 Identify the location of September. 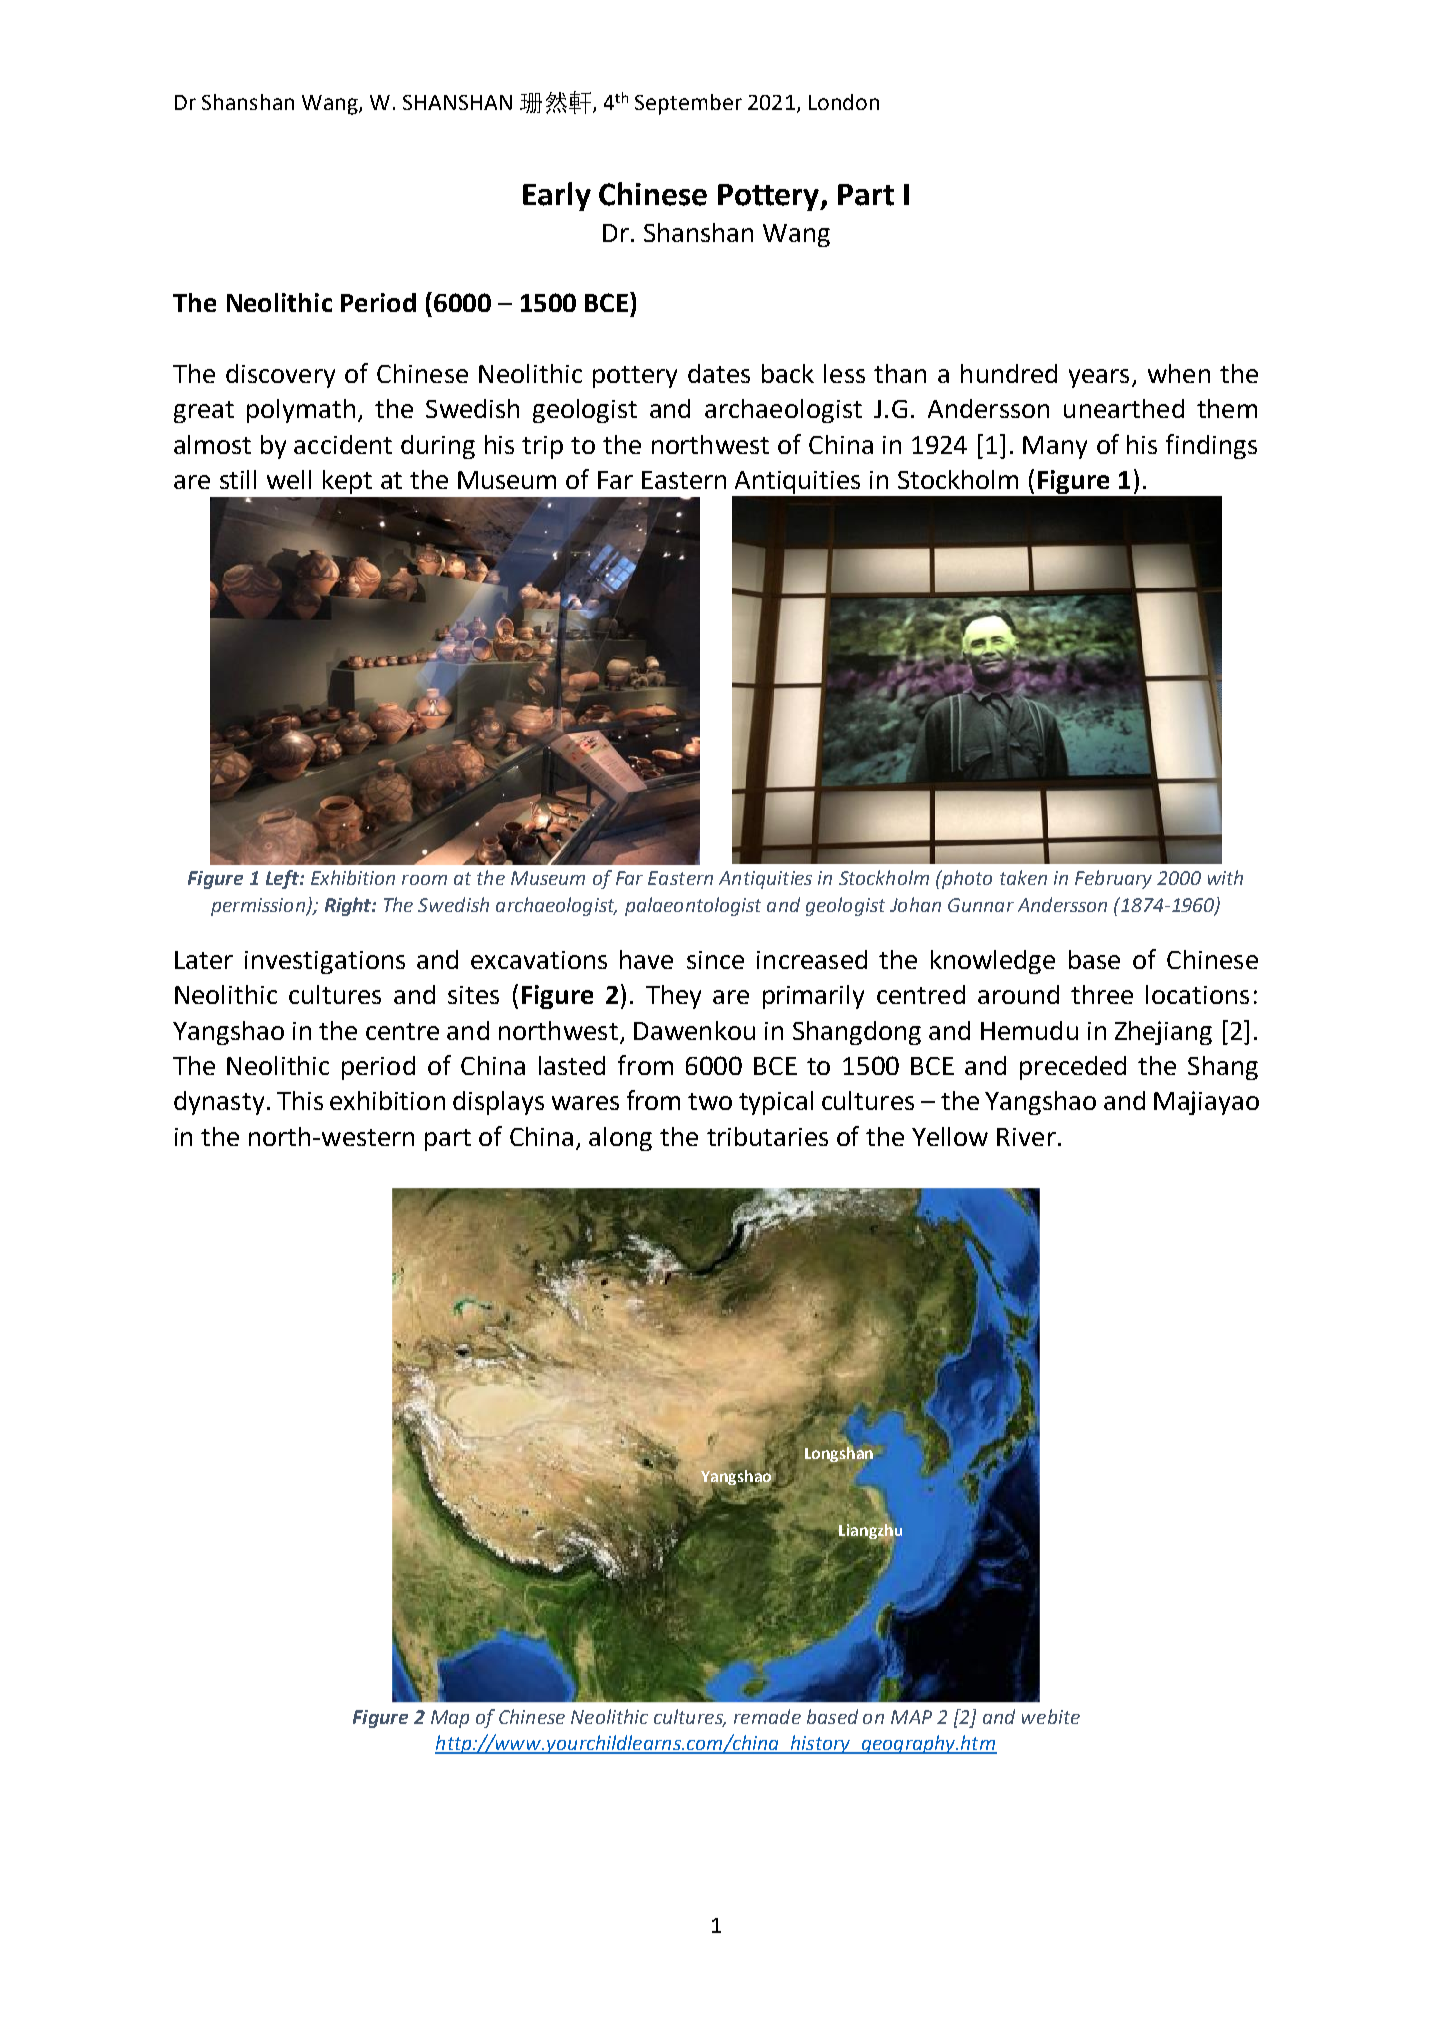
(688, 104).
